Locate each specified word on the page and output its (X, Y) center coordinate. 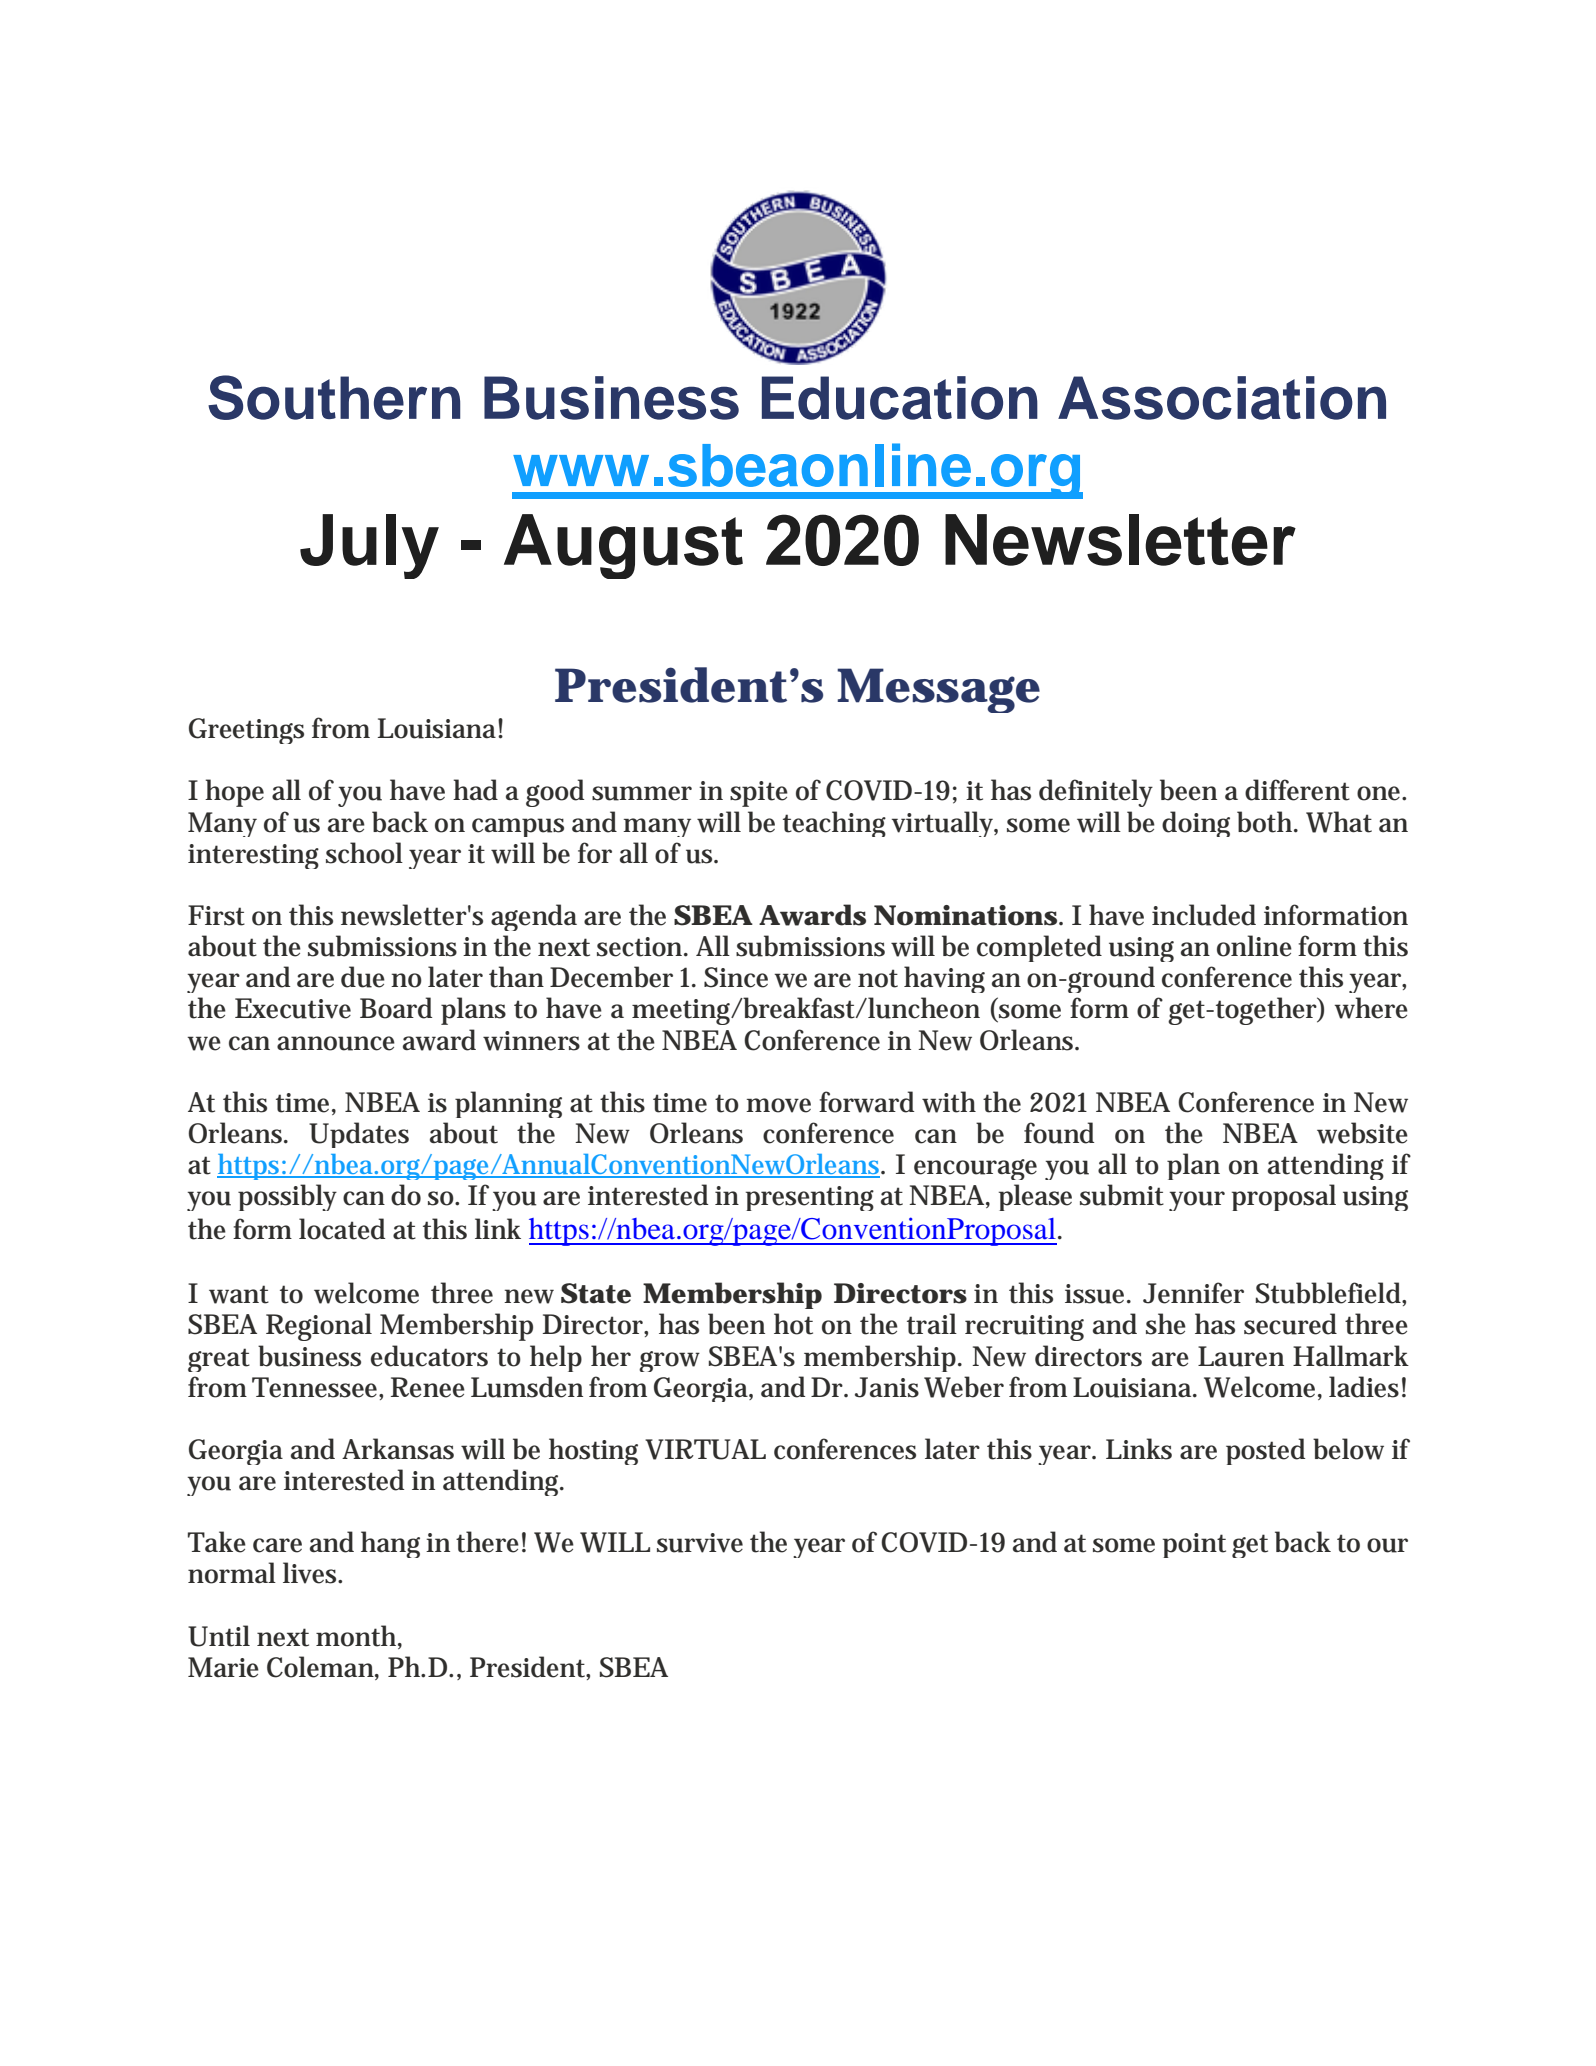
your (1197, 1201)
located (342, 1229)
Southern (334, 397)
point (1194, 1545)
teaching (834, 824)
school (364, 853)
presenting (810, 1198)
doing (1196, 824)
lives (311, 1573)
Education (900, 398)
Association (1222, 398)
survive (700, 1543)
